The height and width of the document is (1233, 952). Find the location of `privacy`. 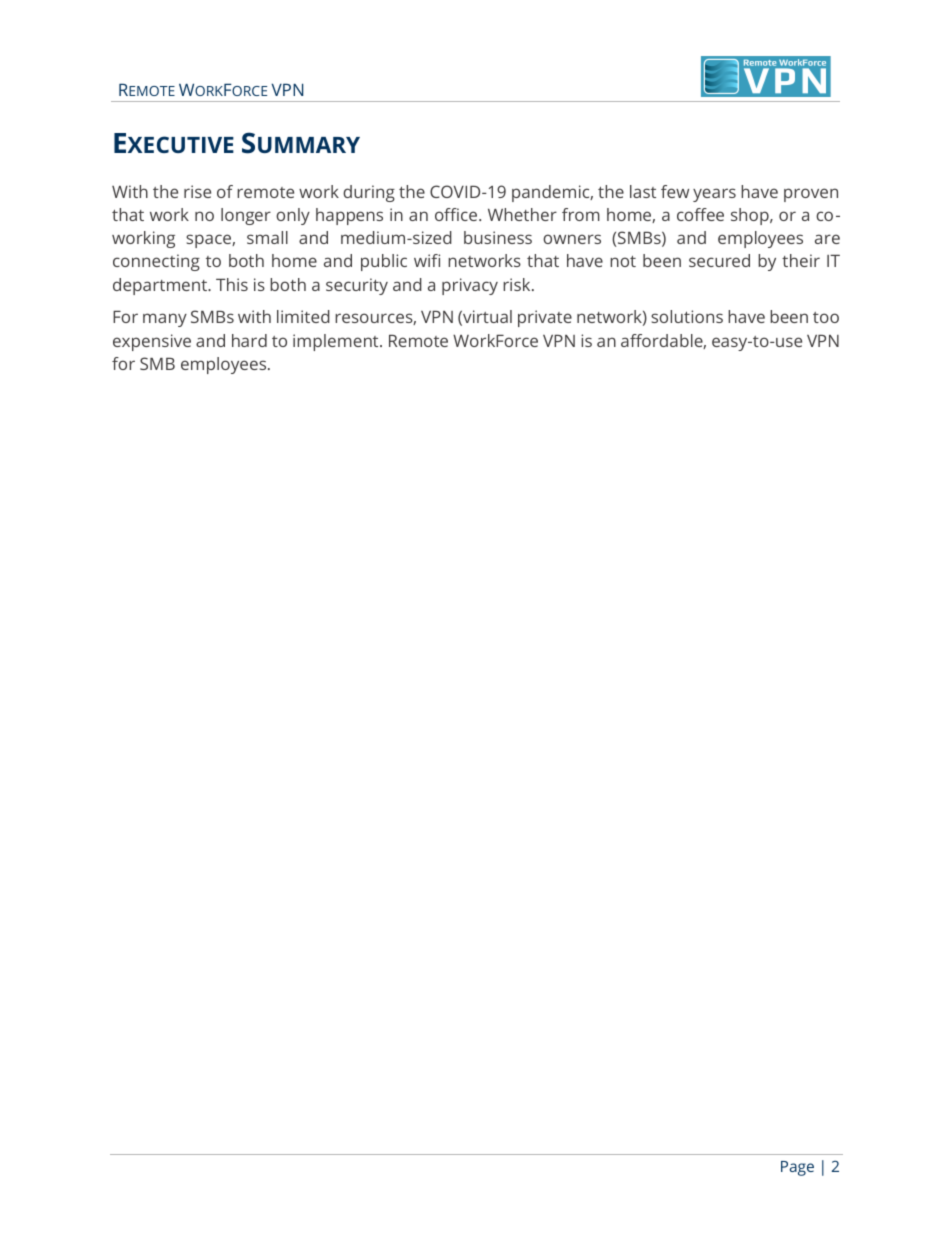

privacy is located at coordinates (470, 286).
